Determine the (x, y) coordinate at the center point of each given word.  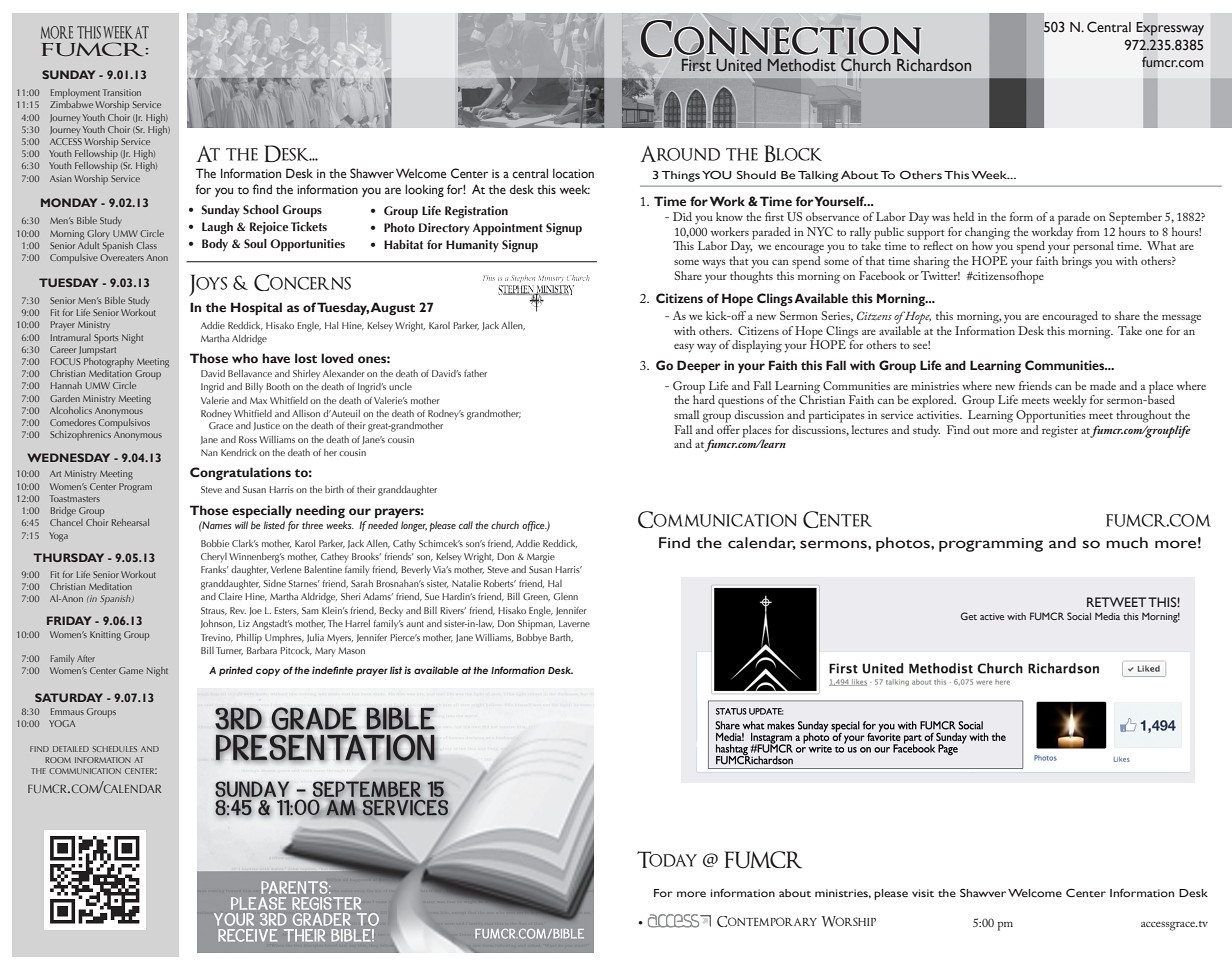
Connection (781, 39)
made (1103, 385)
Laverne (574, 623)
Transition (122, 92)
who (245, 358)
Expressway (1170, 29)
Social (1079, 616)
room (58, 760)
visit (923, 893)
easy (684, 348)
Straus (214, 611)
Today (667, 859)
